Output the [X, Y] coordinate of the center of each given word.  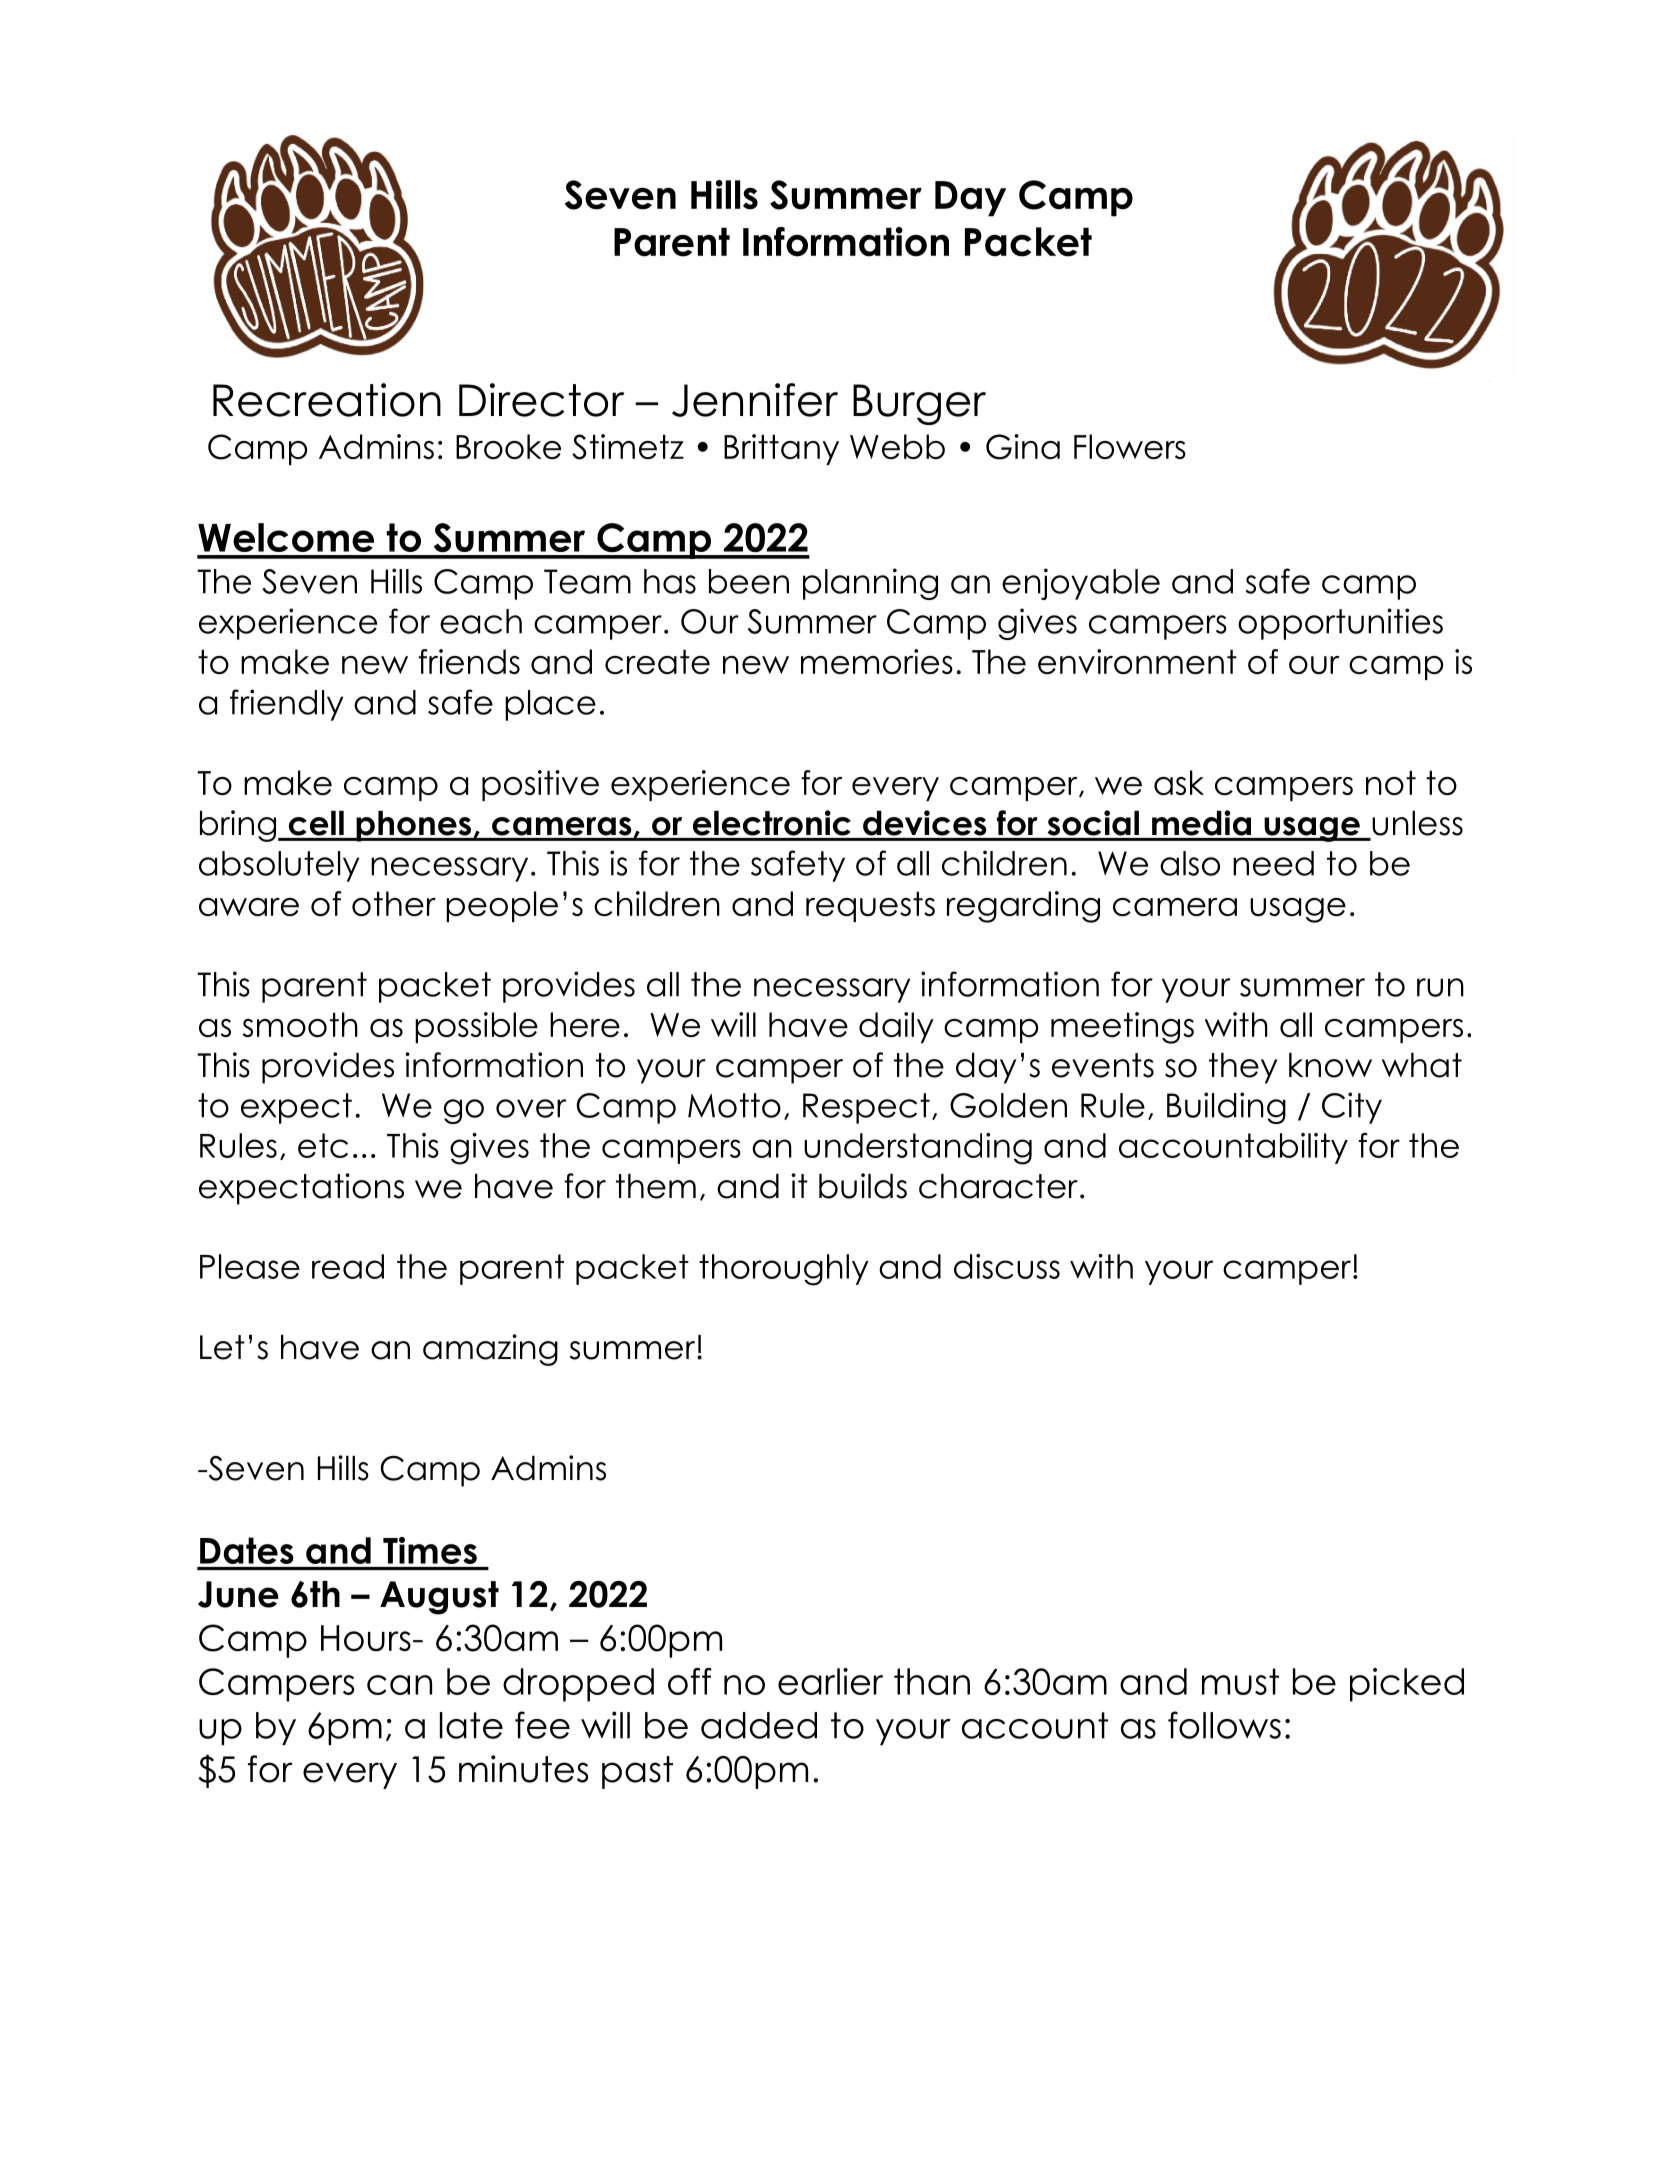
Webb [897, 446]
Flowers [1130, 446]
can [399, 1685]
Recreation [327, 400]
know [1330, 1065]
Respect [866, 1108]
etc [323, 1145]
